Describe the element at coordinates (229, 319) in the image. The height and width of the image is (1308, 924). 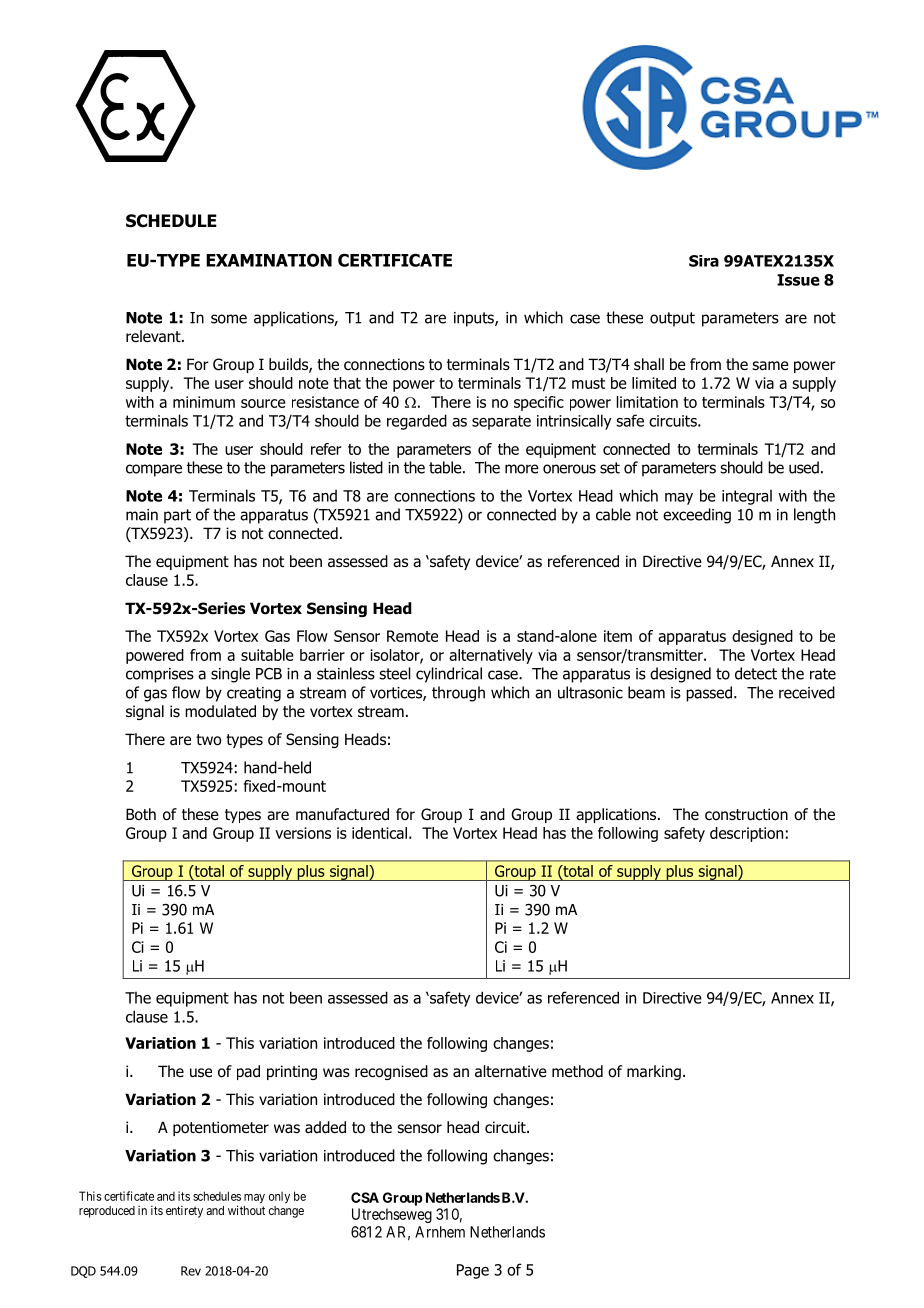
I see `some` at that location.
